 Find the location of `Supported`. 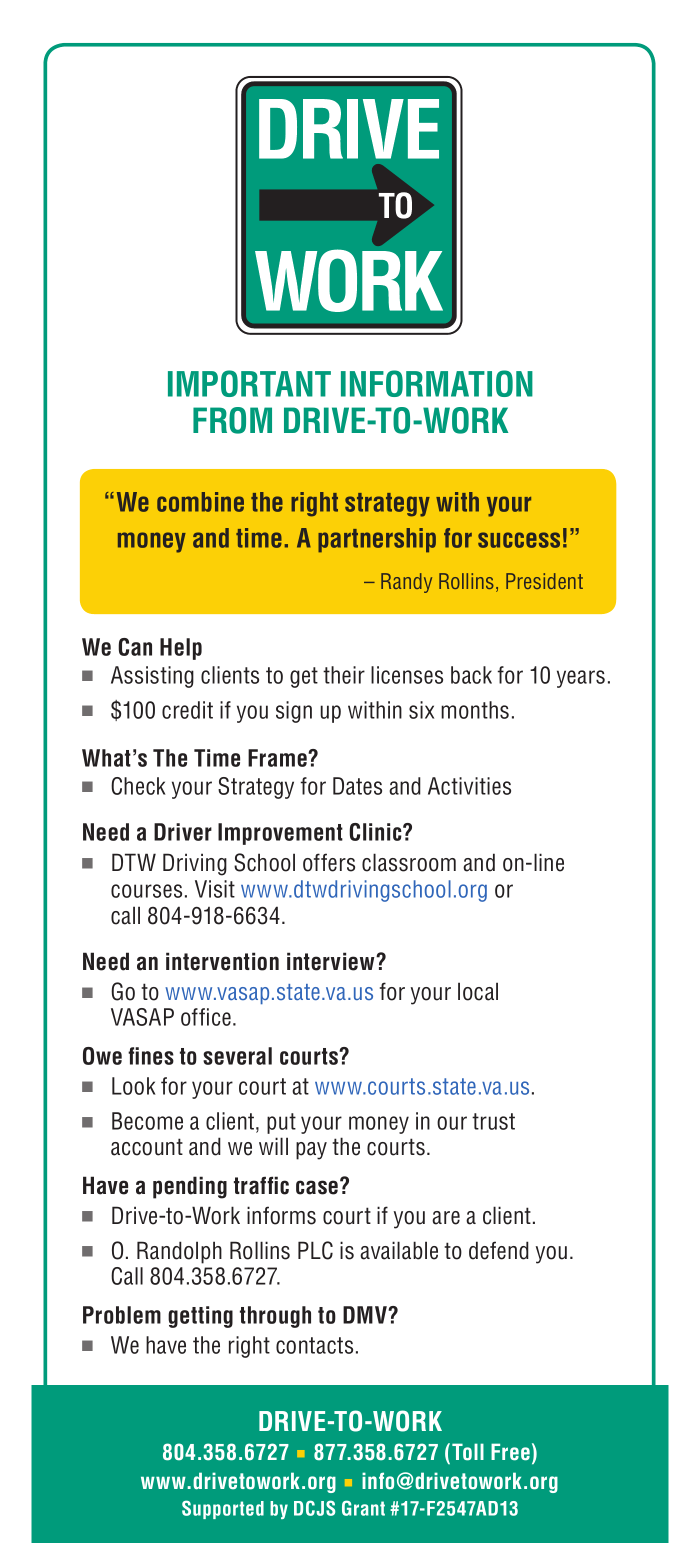

Supported is located at coordinates (223, 1509).
